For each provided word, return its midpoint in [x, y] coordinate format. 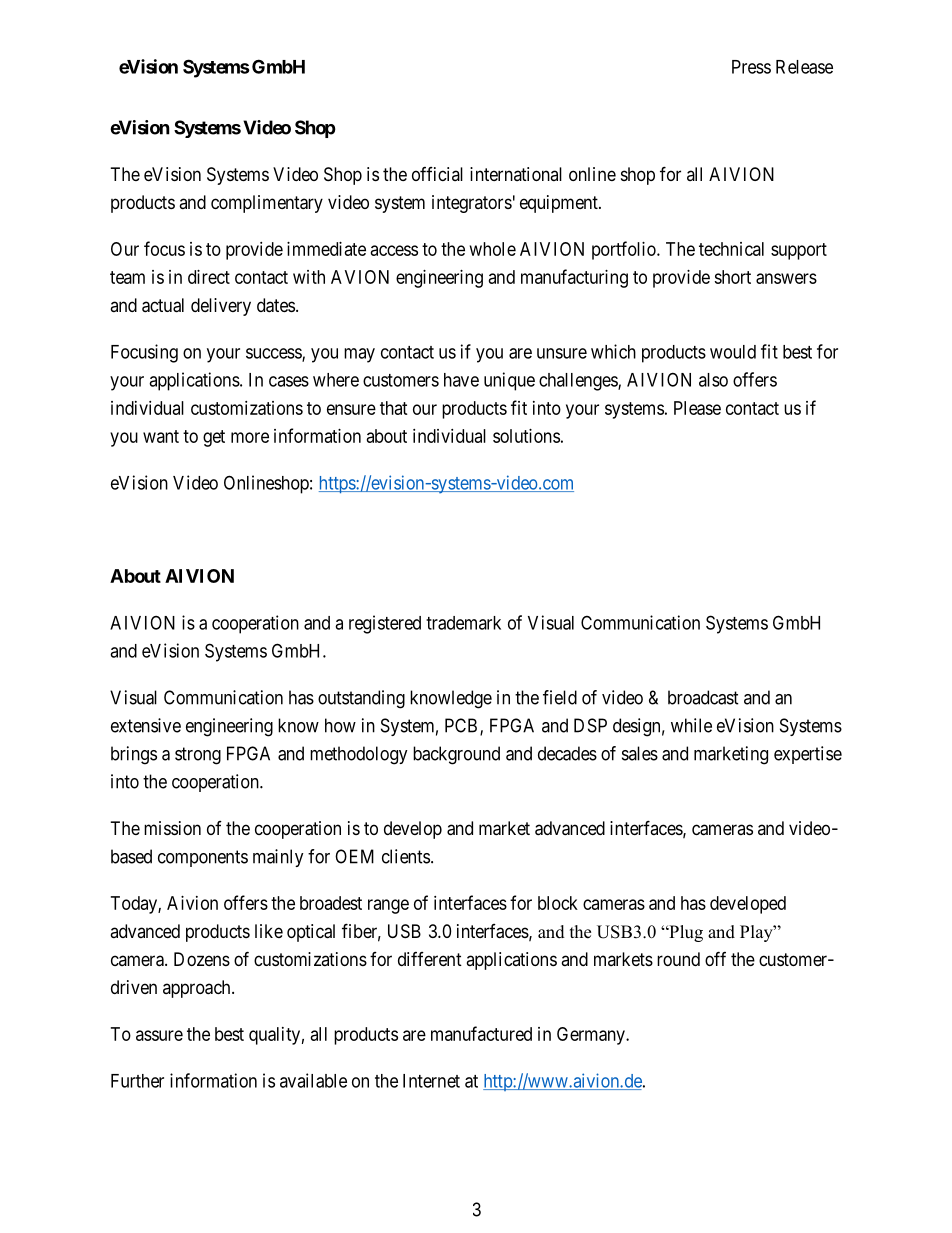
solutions [526, 436]
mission [172, 828]
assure [159, 1035]
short [732, 277]
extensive [146, 725]
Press [751, 67]
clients [406, 856]
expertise [808, 755]
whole [493, 249]
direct [209, 277]
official [437, 174]
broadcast [703, 697]
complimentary [267, 204]
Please [697, 408]
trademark [463, 623]
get [214, 438]
